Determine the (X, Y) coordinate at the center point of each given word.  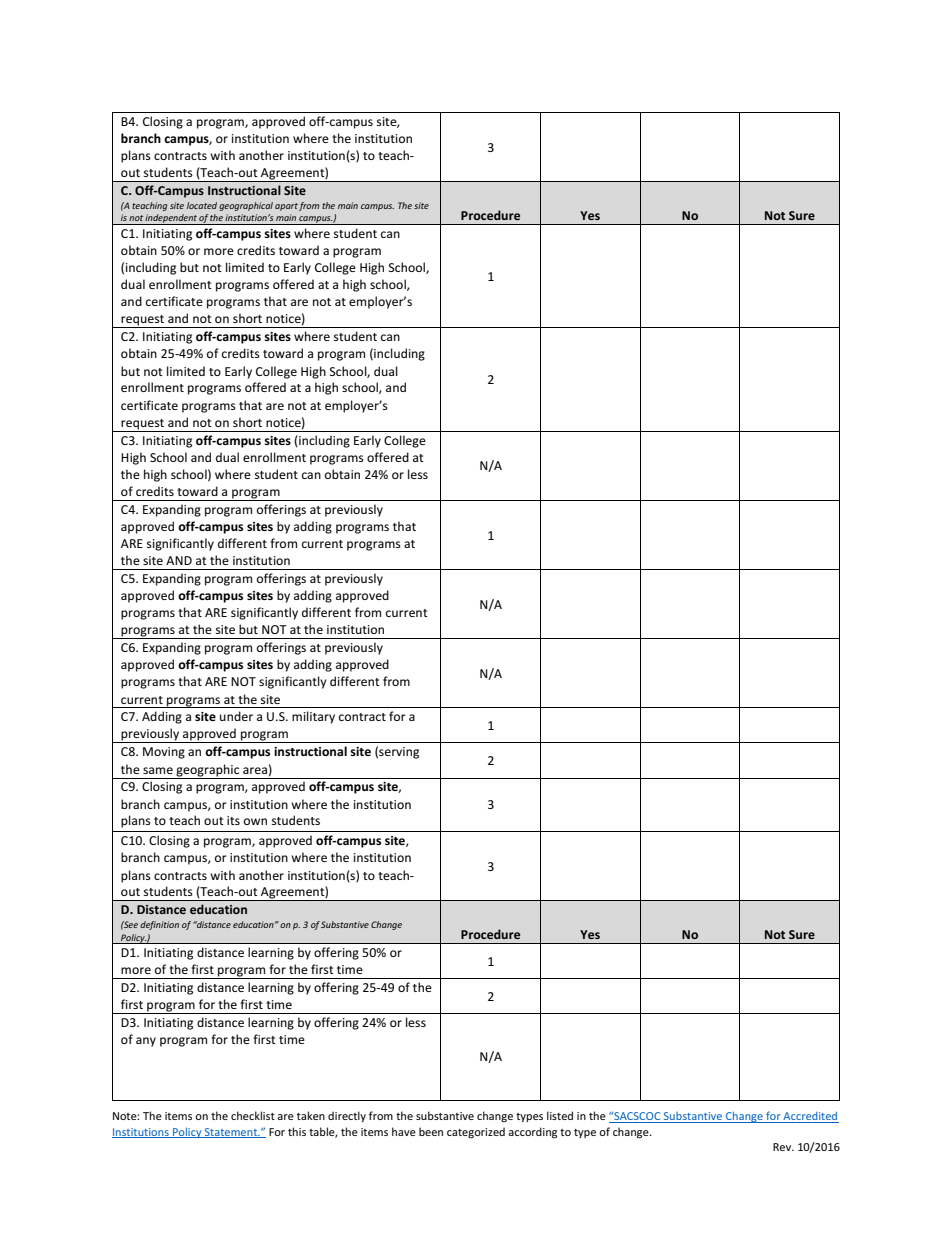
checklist (253, 1115)
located (202, 205)
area (255, 770)
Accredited (810, 1117)
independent (171, 219)
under (236, 716)
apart (286, 207)
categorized (476, 1132)
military (313, 717)
